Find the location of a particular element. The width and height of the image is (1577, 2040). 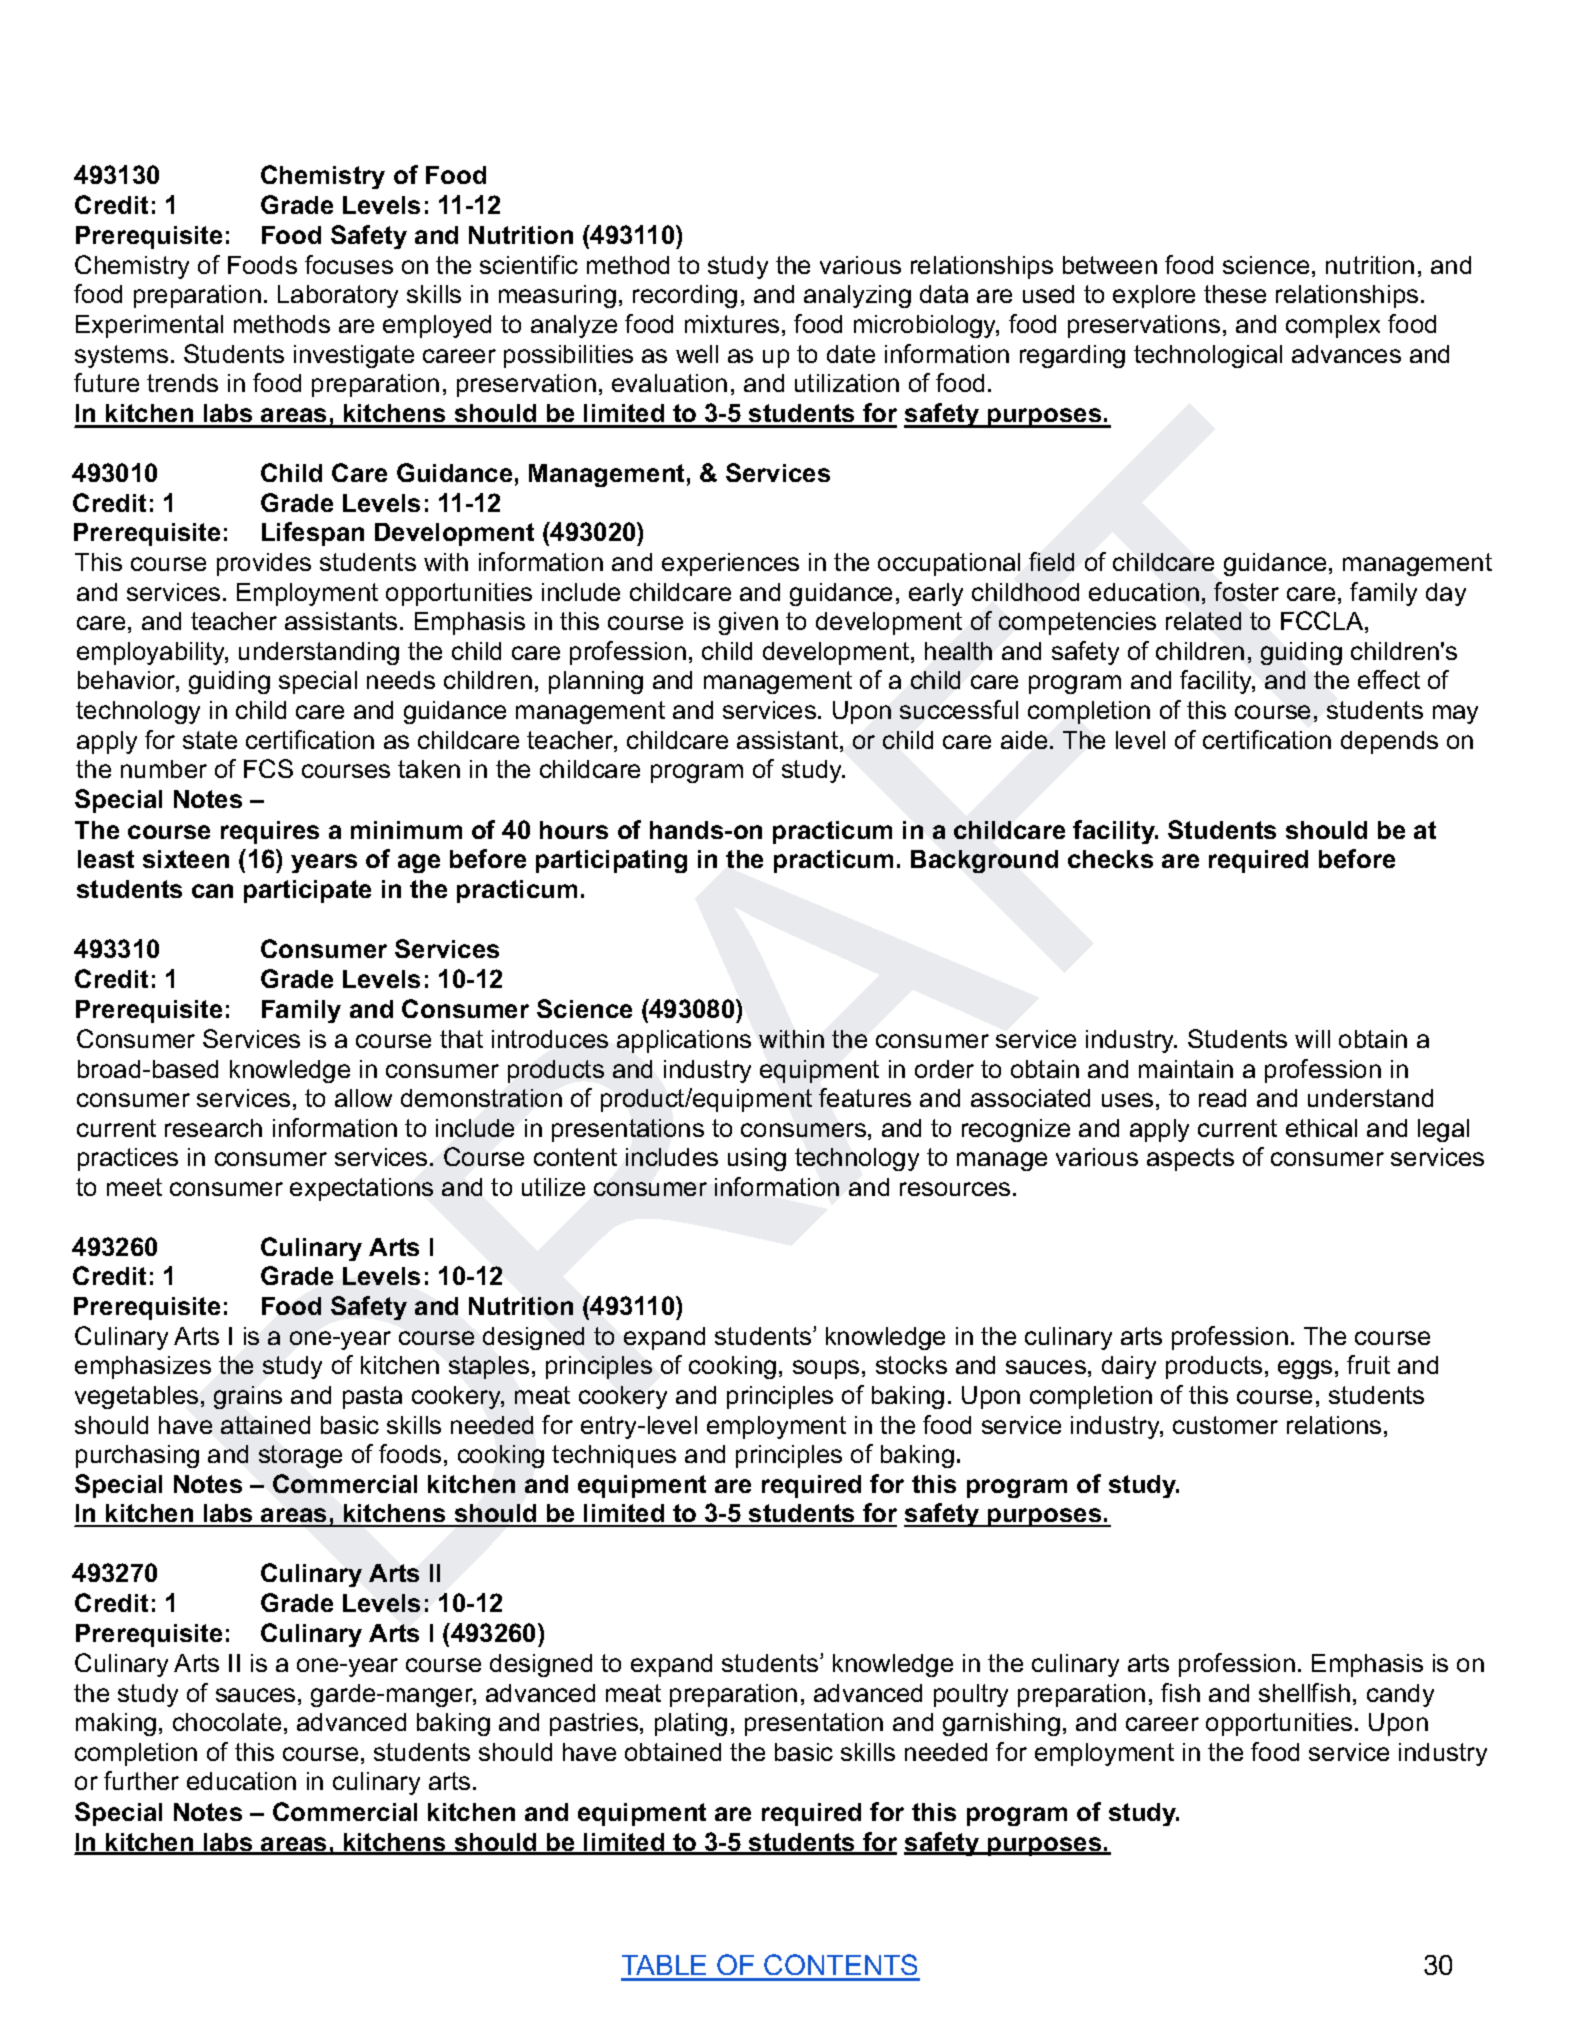

mixtures is located at coordinates (732, 324).
